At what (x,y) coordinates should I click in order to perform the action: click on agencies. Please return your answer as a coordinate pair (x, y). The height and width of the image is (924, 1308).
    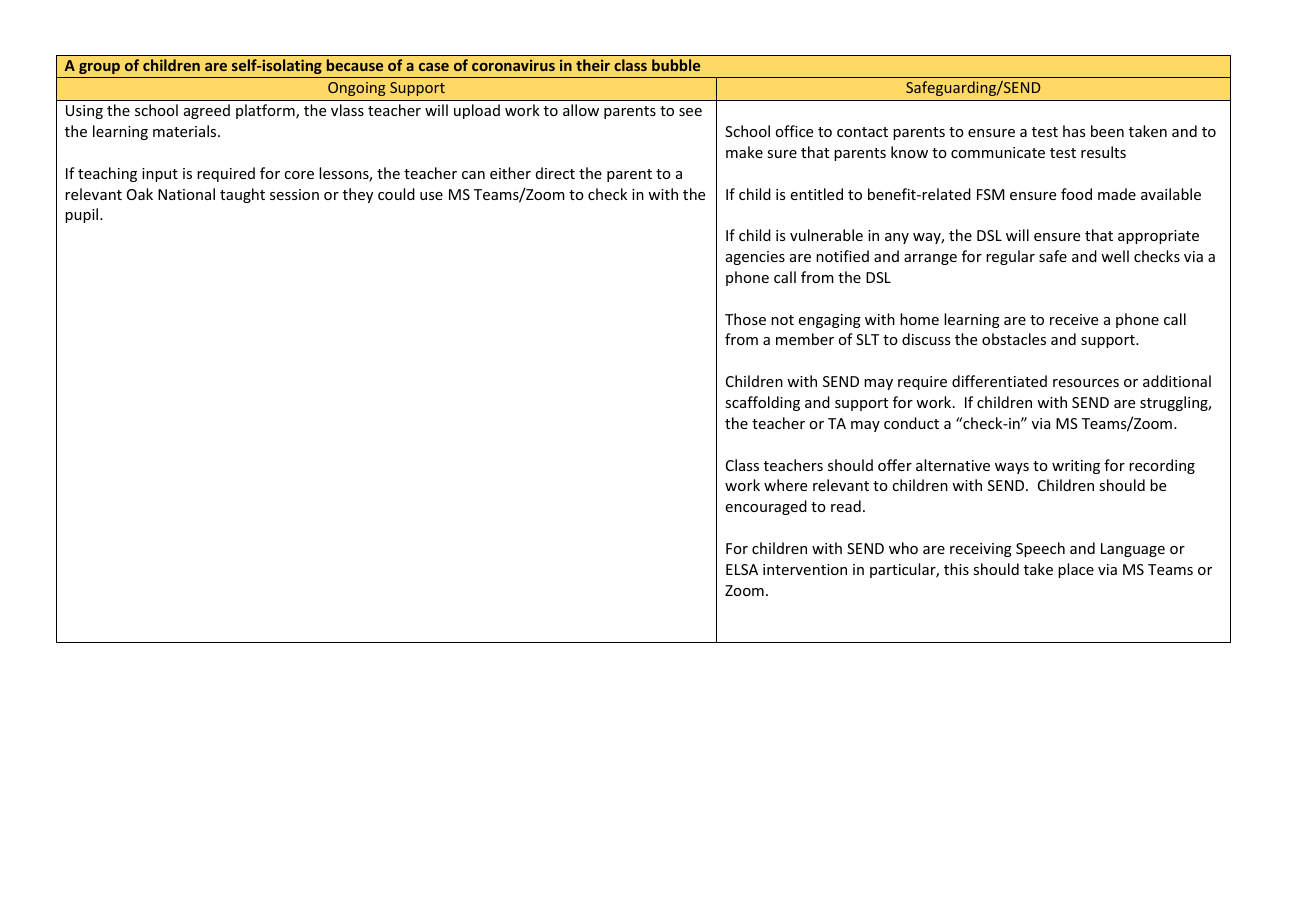
    Looking at the image, I should click on (755, 258).
